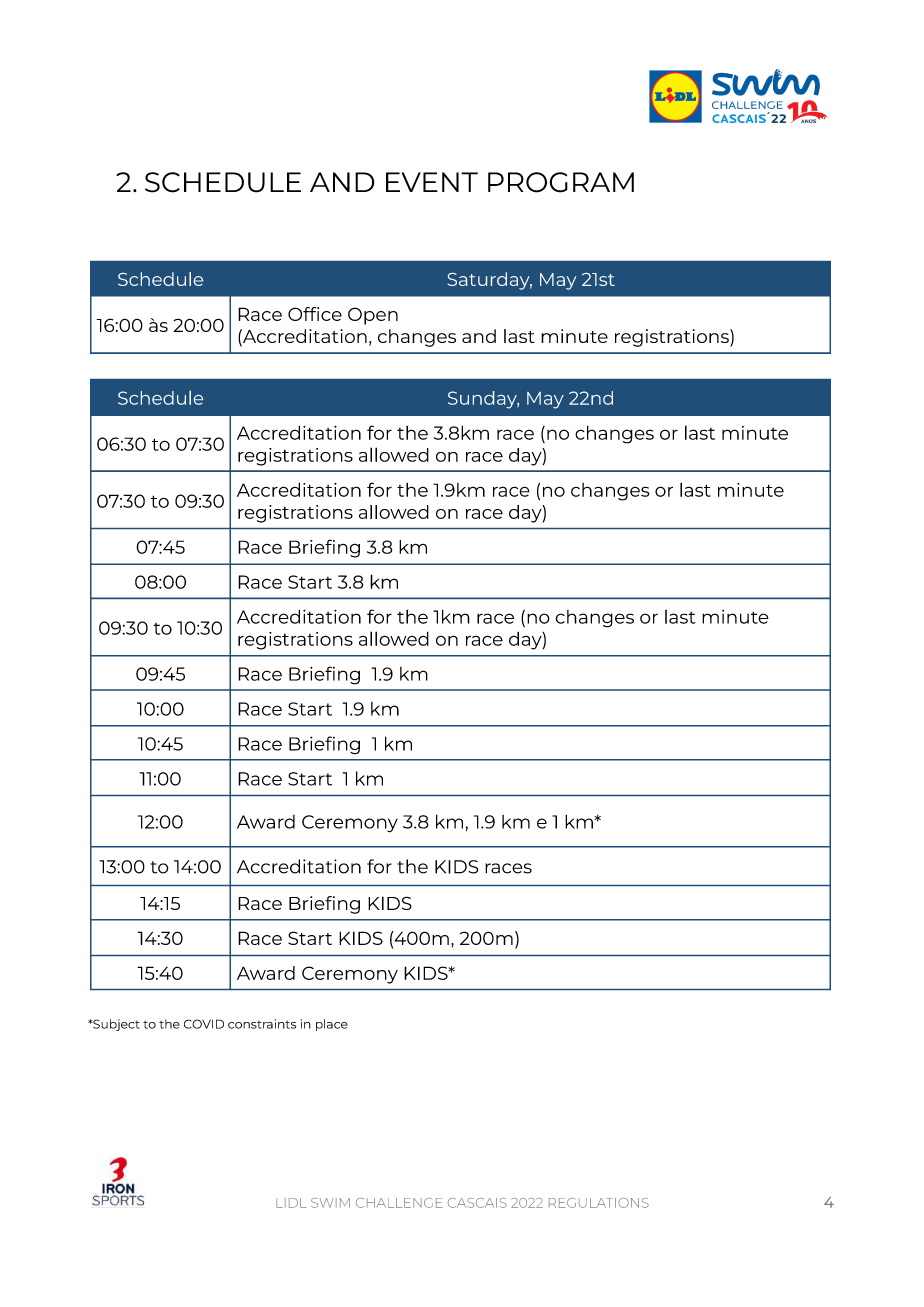 The image size is (924, 1307). What do you see at coordinates (373, 316) in the document?
I see `Open` at bounding box center [373, 316].
